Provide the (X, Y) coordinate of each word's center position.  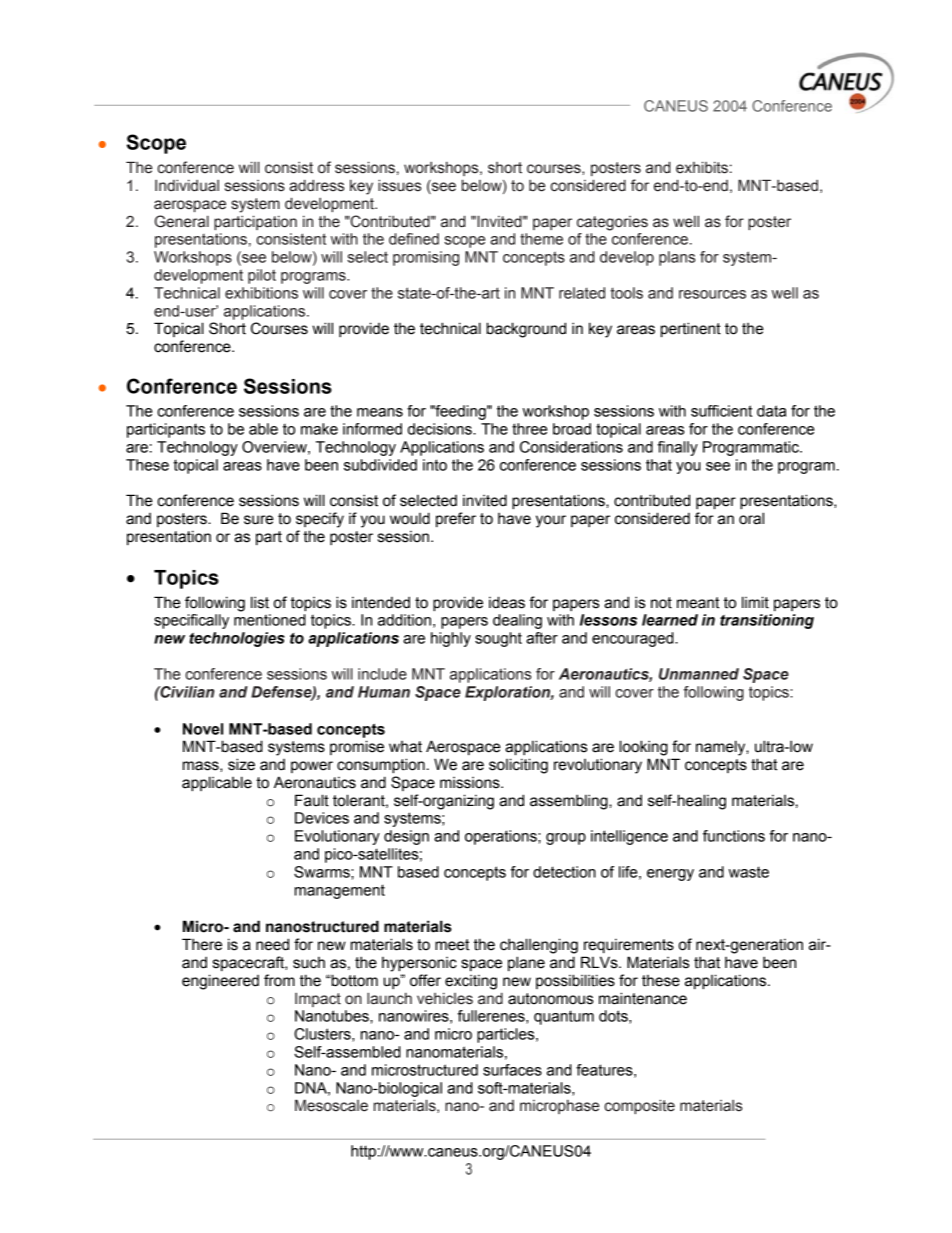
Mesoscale (331, 1105)
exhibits (702, 167)
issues (399, 185)
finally (678, 448)
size (241, 764)
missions (471, 783)
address (316, 185)
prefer (456, 519)
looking (644, 748)
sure (259, 520)
